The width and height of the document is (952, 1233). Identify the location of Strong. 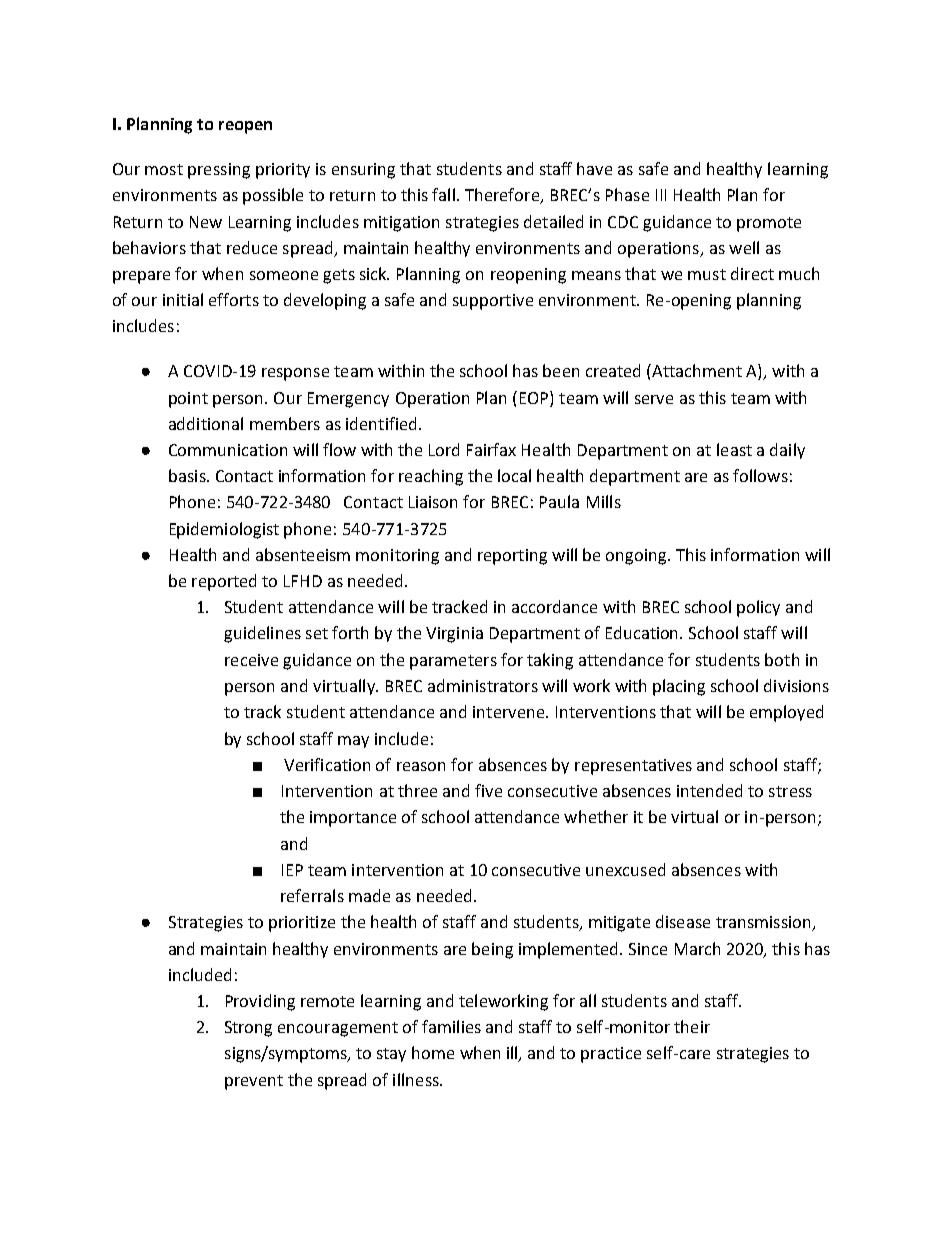
(248, 1029).
